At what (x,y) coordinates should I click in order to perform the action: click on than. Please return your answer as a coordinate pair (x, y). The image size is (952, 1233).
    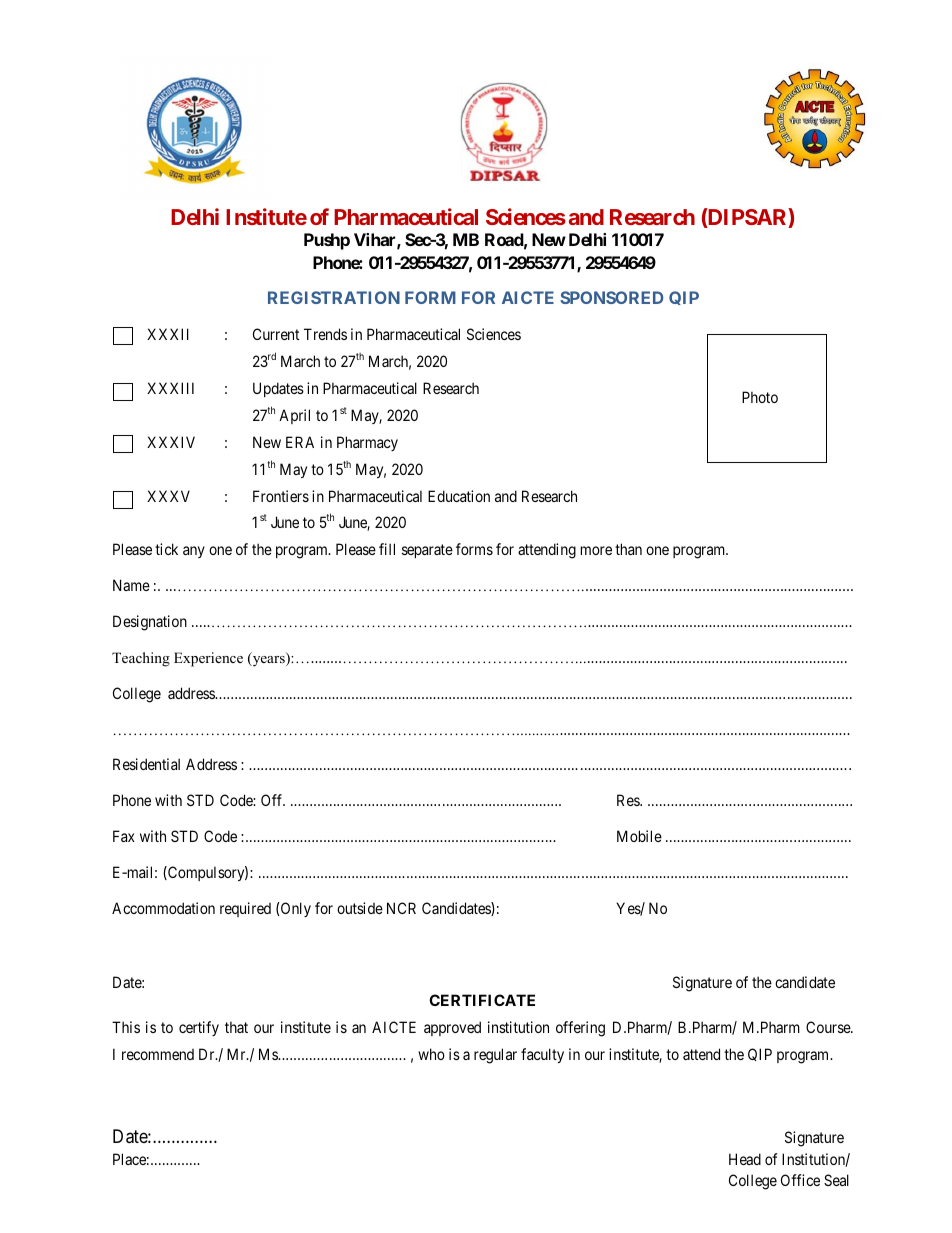
    Looking at the image, I should click on (628, 549).
